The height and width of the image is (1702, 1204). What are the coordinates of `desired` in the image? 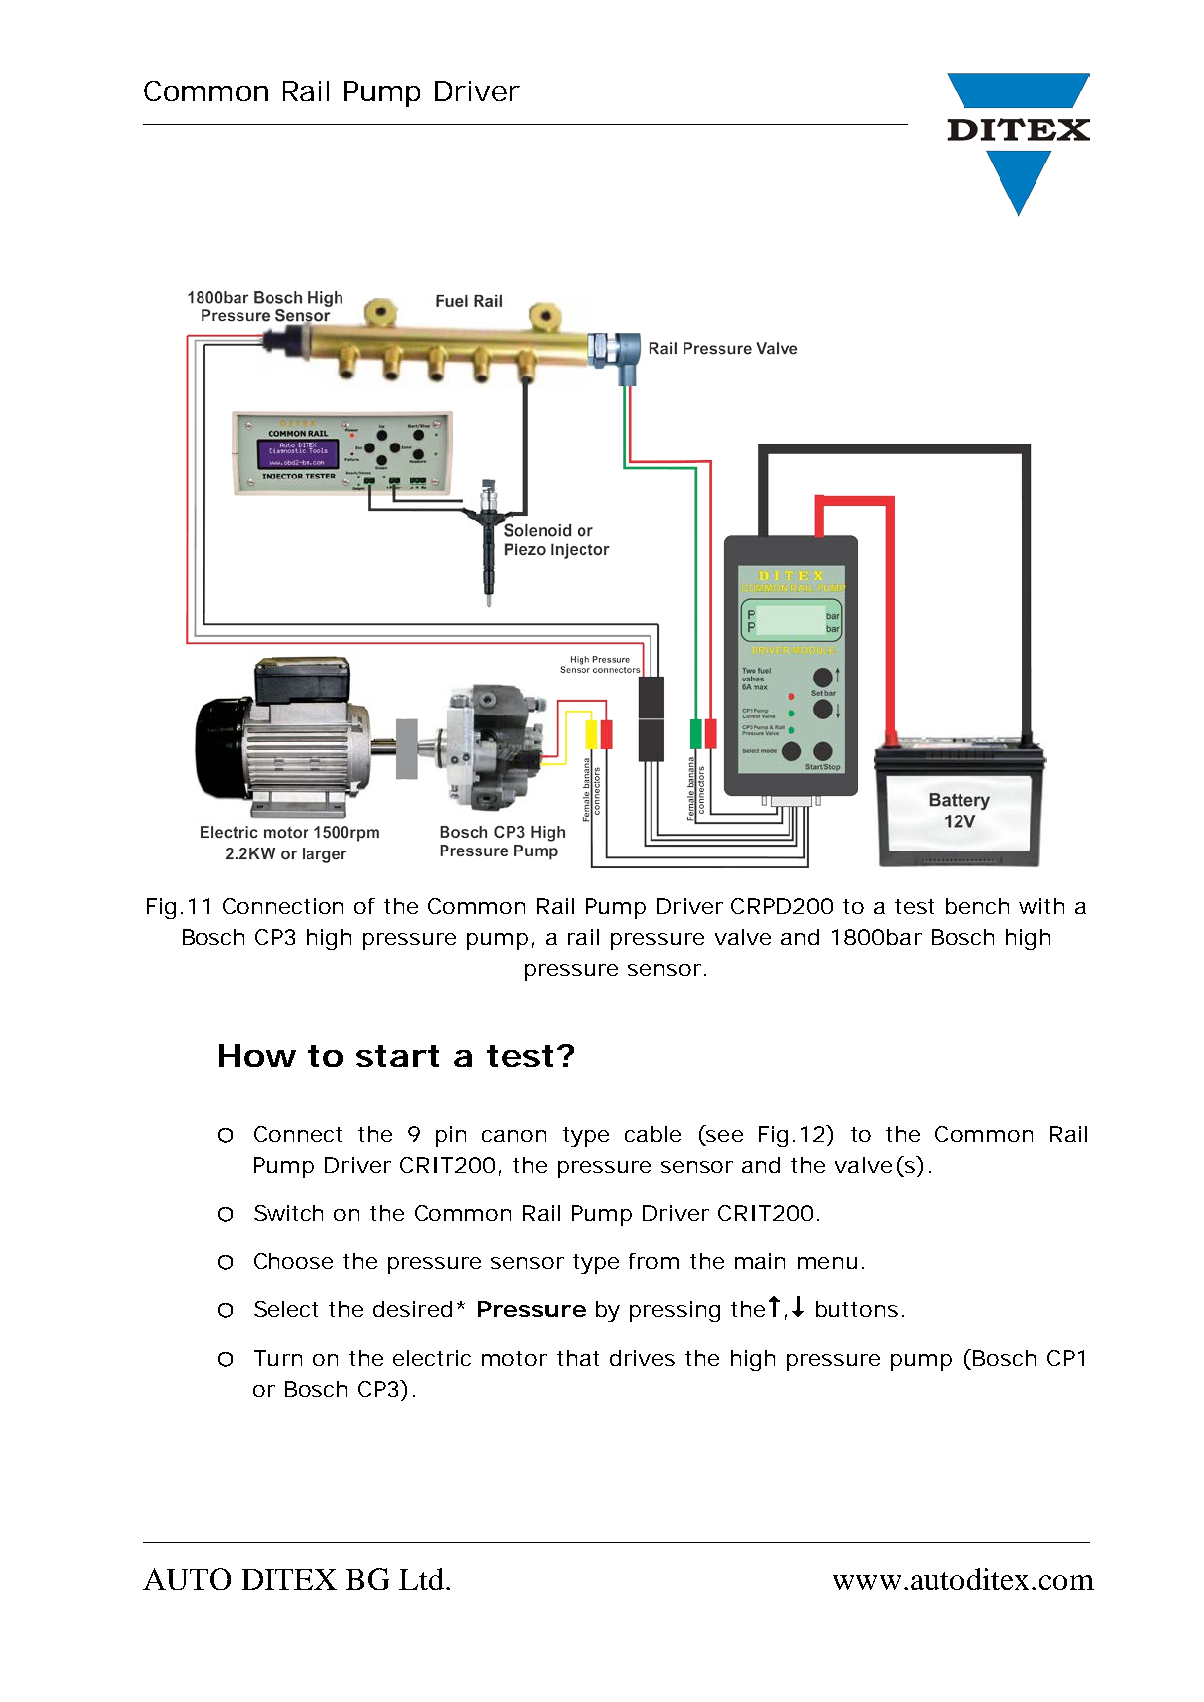 It's located at (412, 1309).
